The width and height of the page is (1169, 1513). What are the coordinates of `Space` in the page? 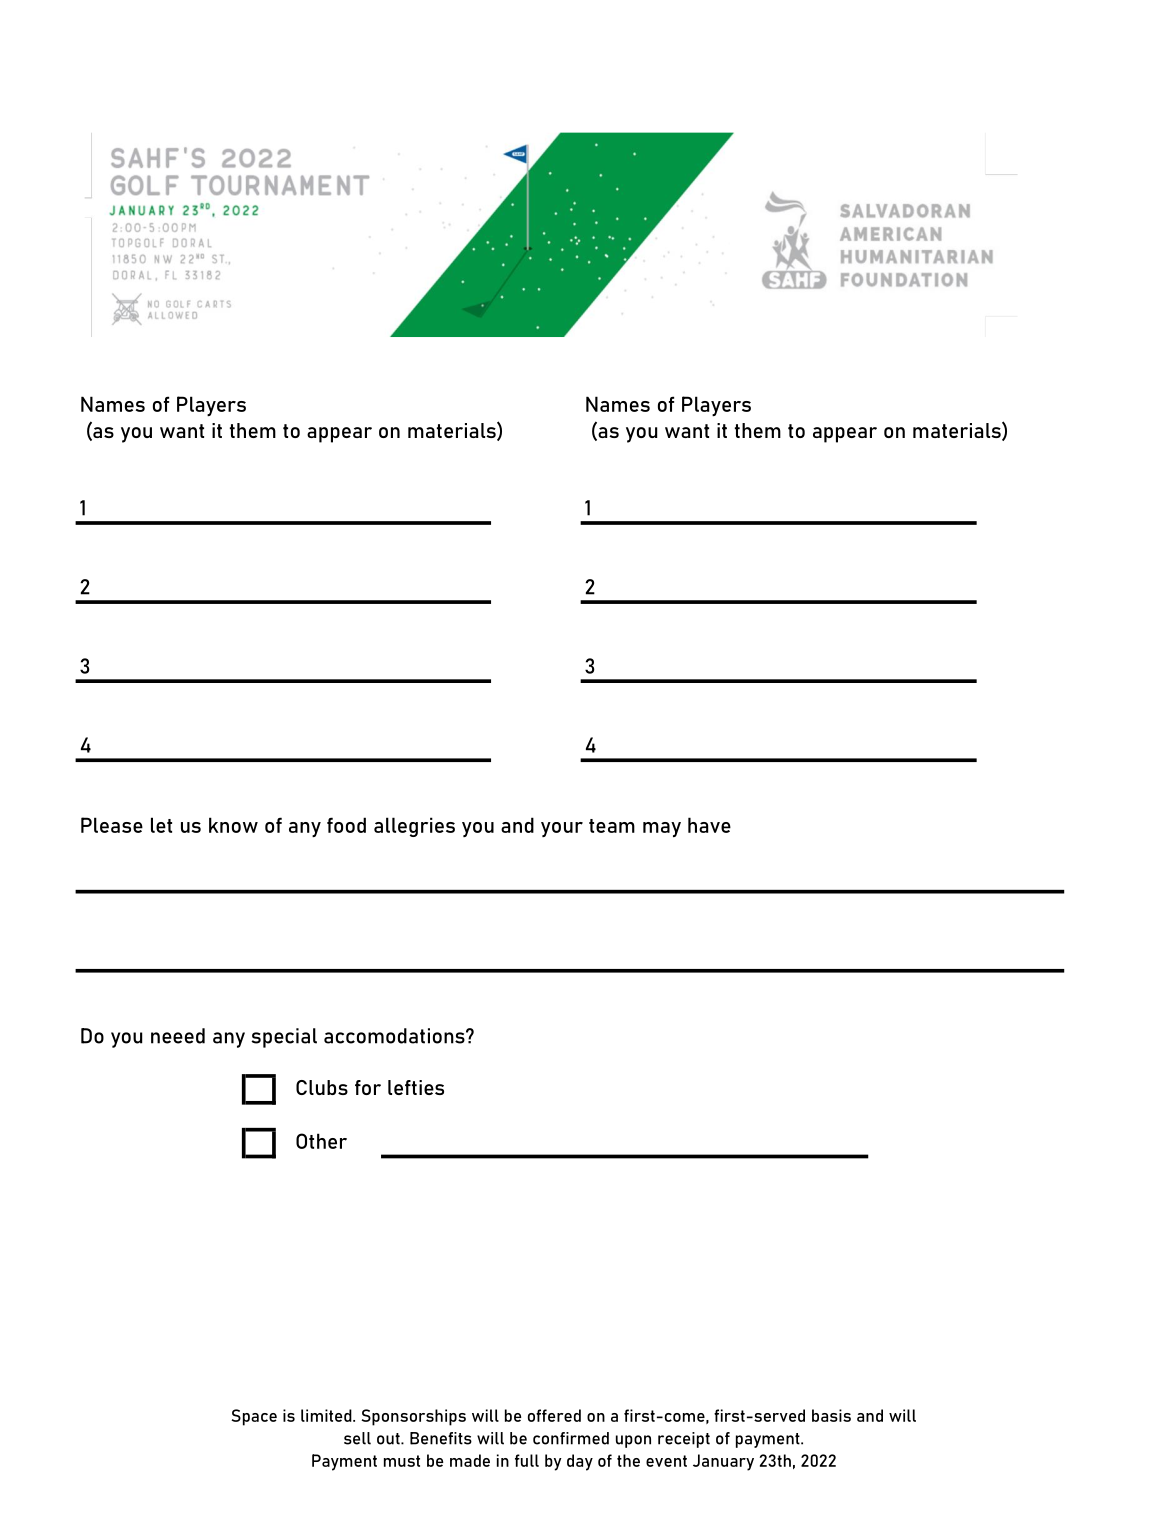 It's located at (254, 1417).
